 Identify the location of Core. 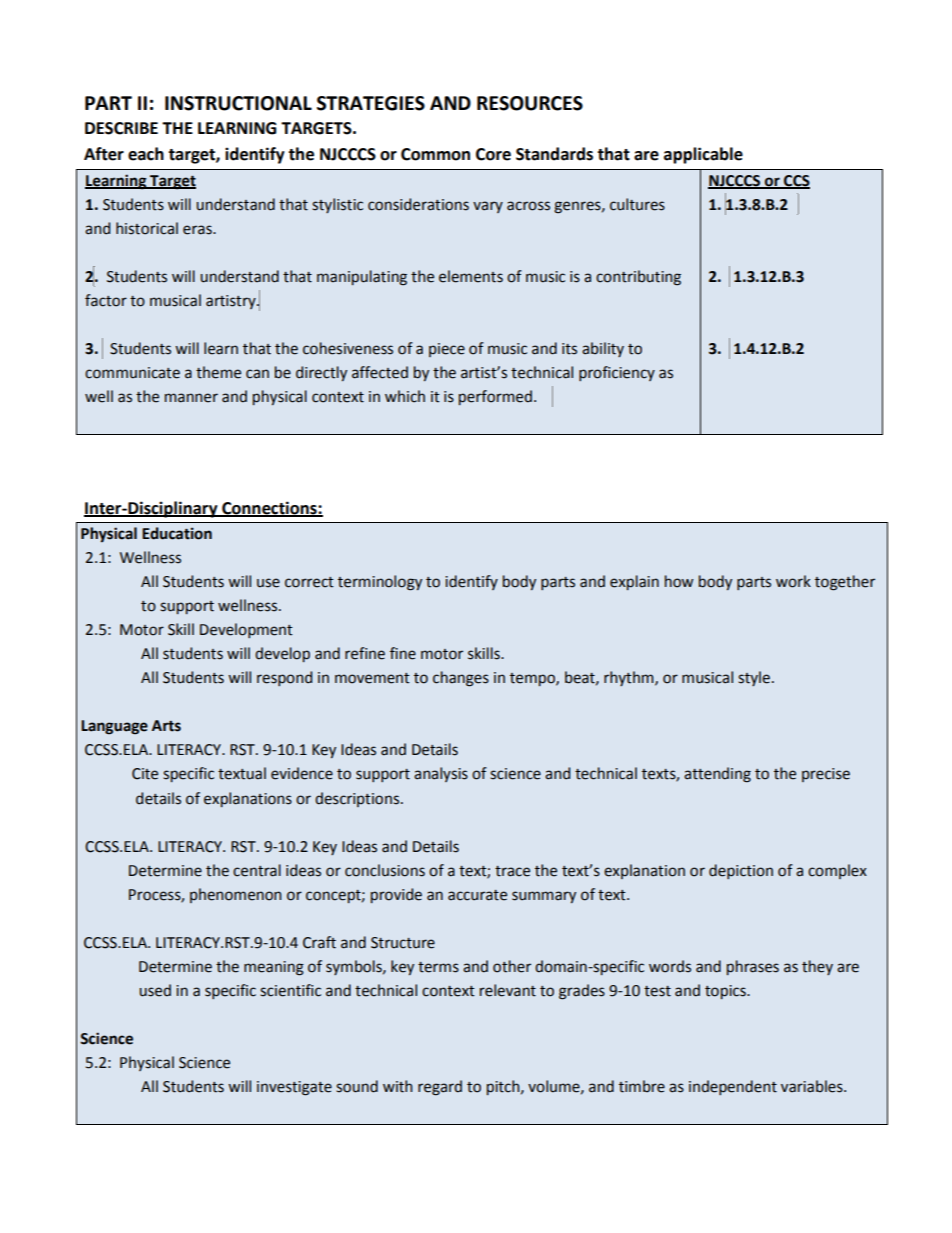
(493, 154).
